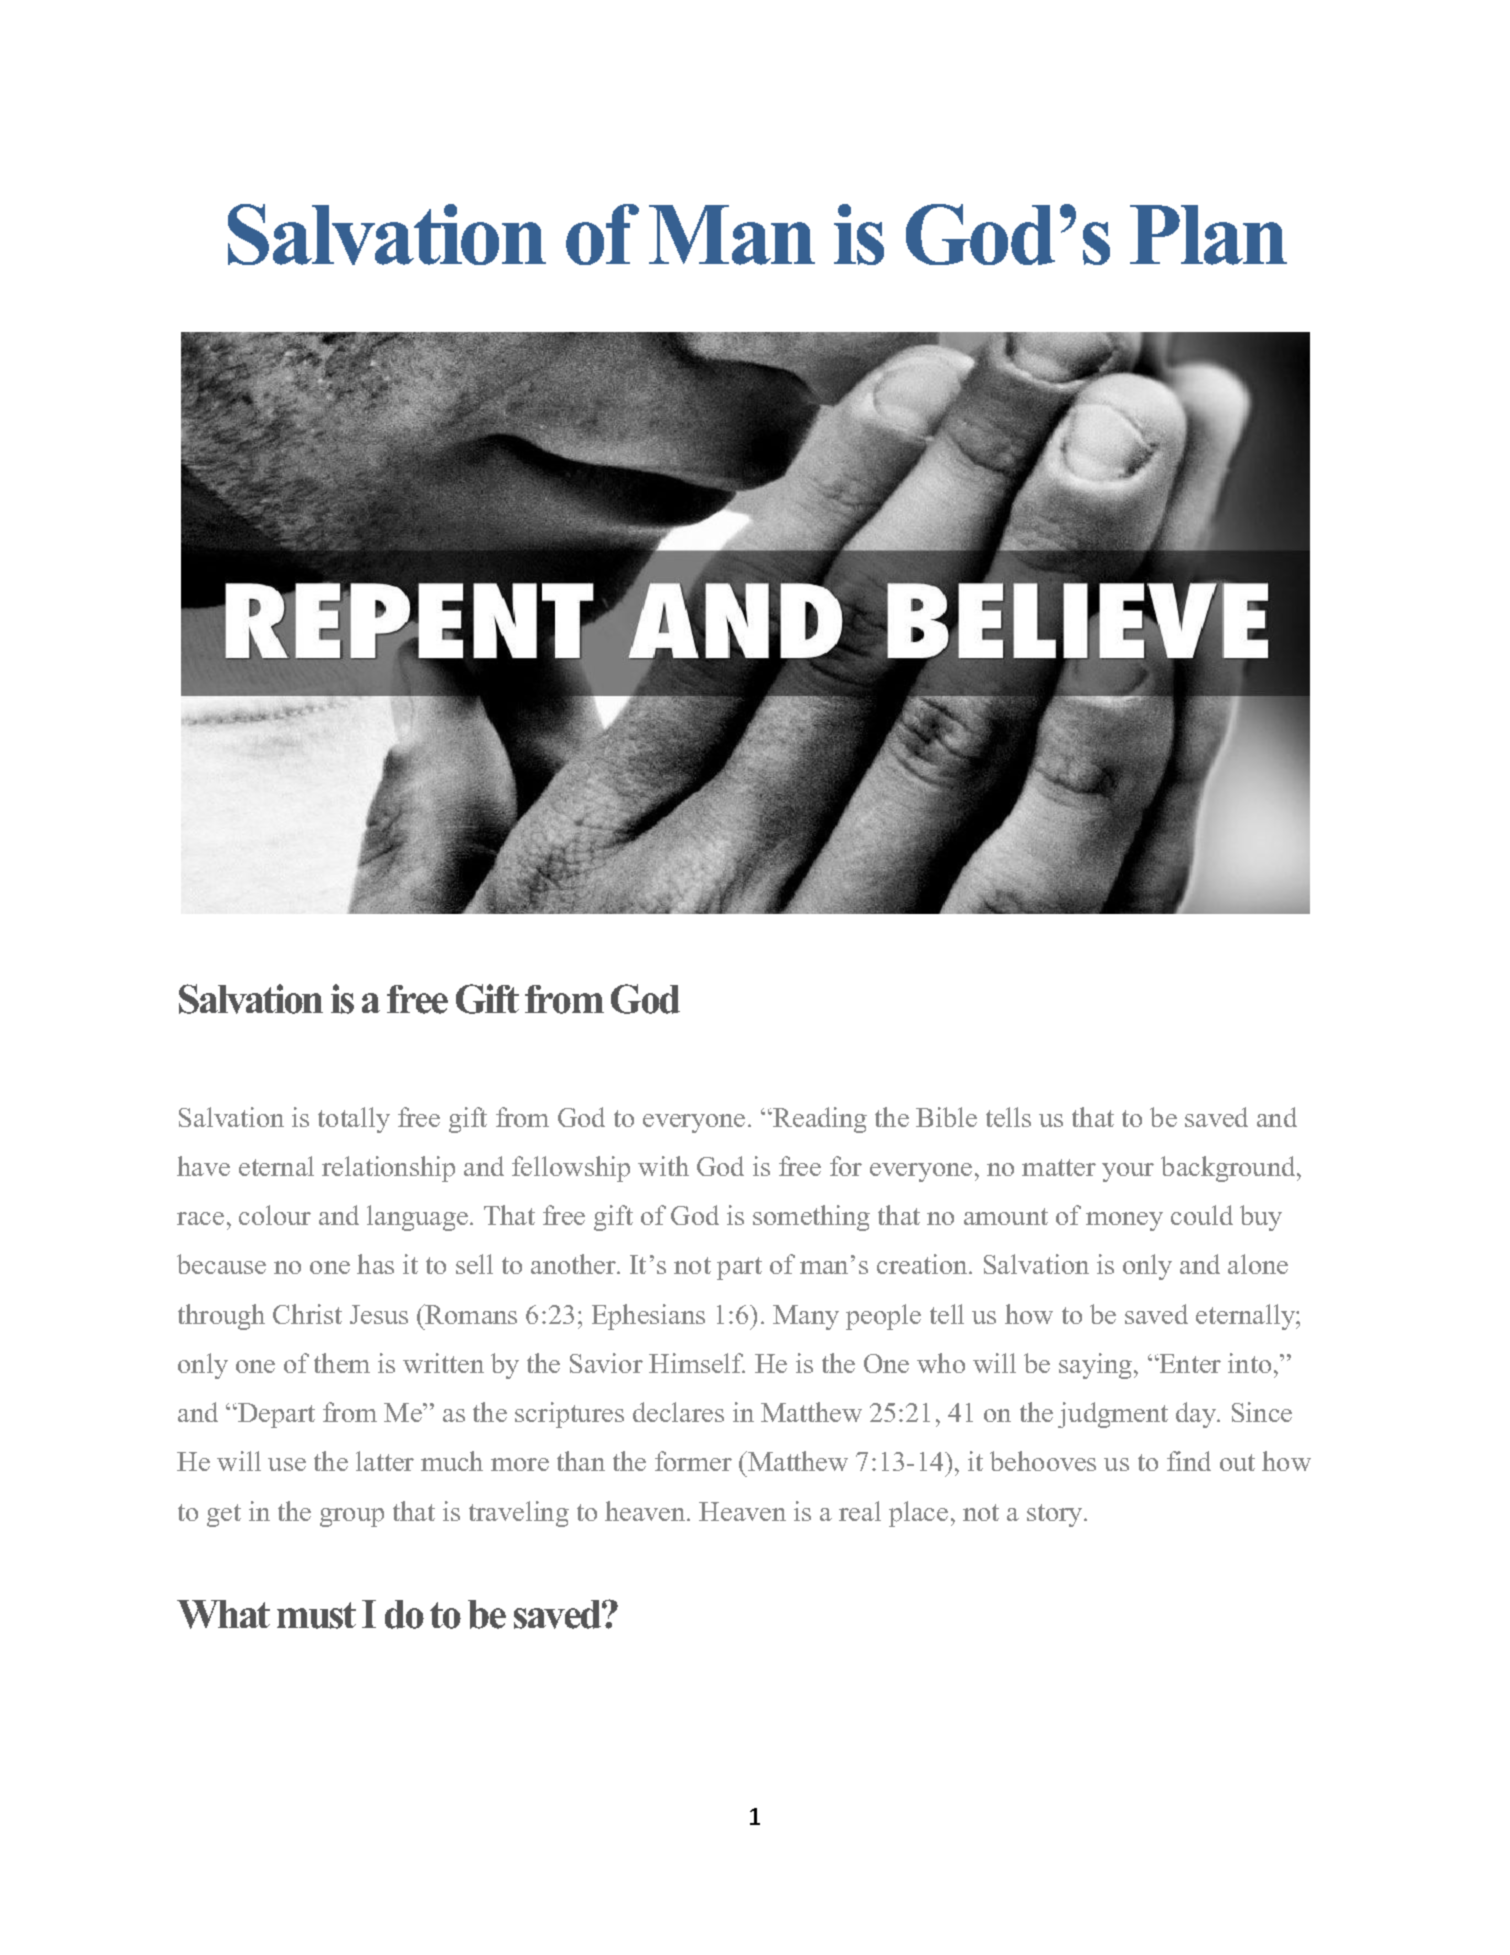 The image size is (1510, 1955). Describe the element at coordinates (819, 1120) in the image. I see `Reading` at that location.
